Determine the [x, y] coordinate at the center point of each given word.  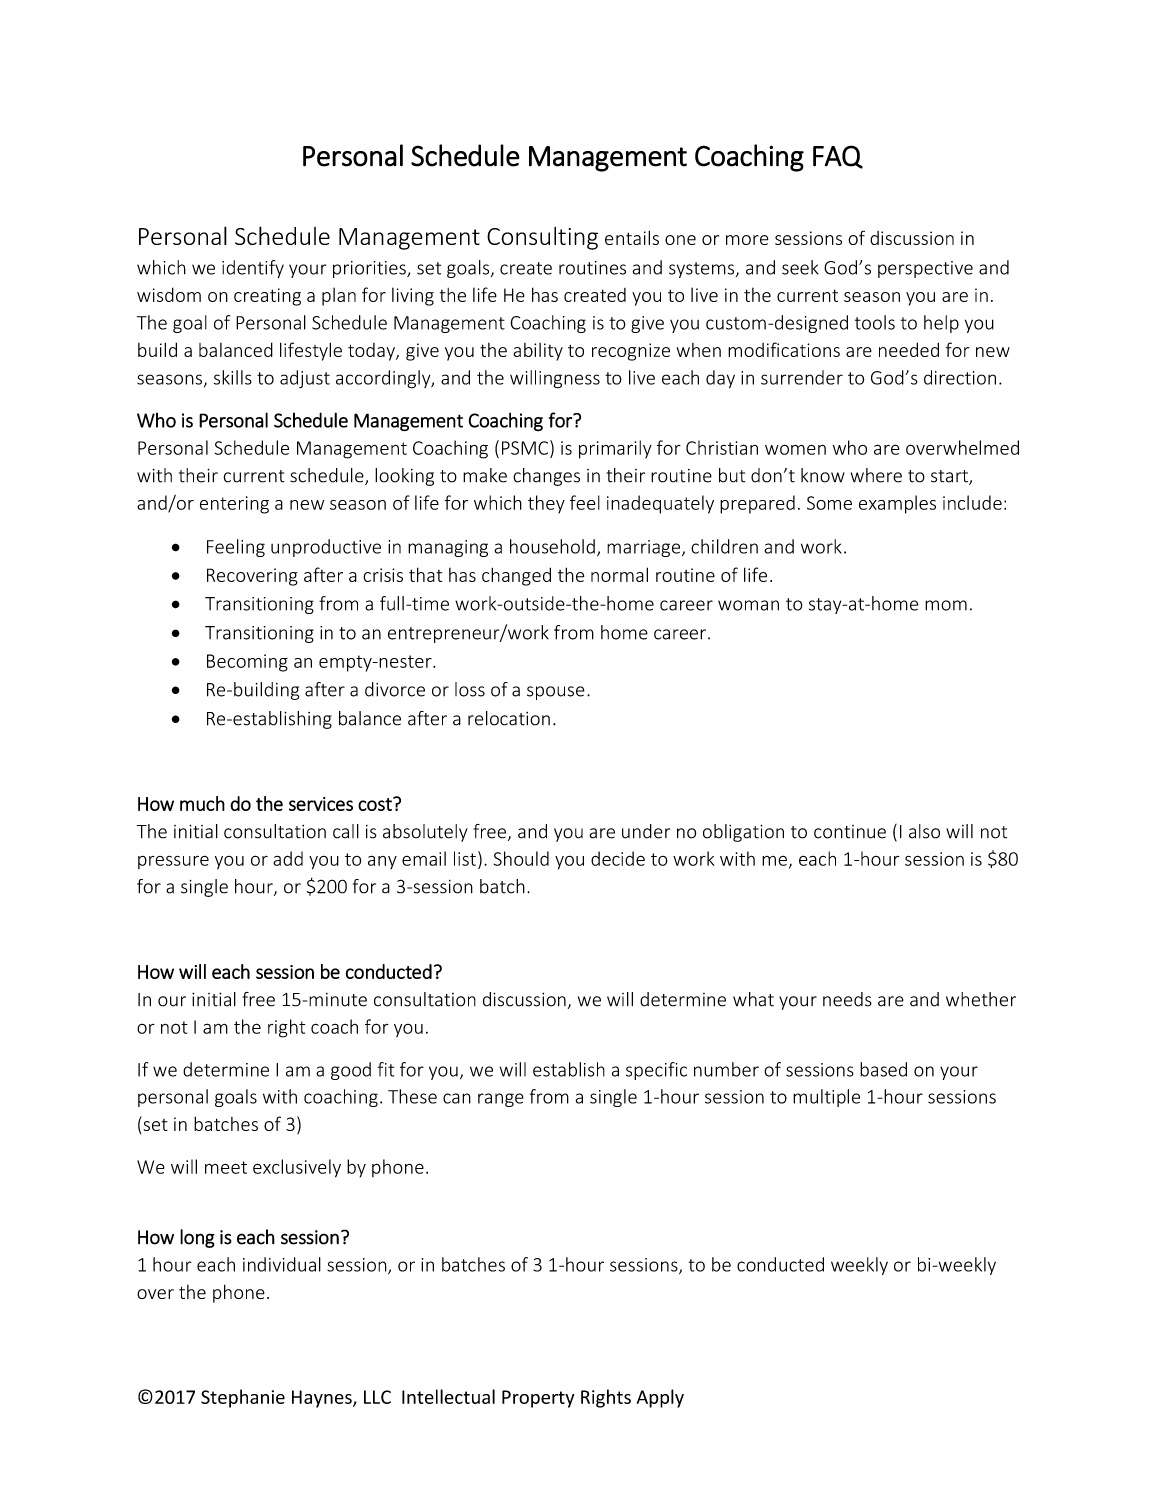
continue [850, 832]
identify [253, 269]
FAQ [838, 157]
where [876, 475]
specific [656, 1071]
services [321, 804]
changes [546, 477]
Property [538, 1399]
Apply [660, 1398]
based [883, 1069]
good [351, 1071]
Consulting [542, 238]
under [646, 831]
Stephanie [243, 1398]
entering [234, 505]
